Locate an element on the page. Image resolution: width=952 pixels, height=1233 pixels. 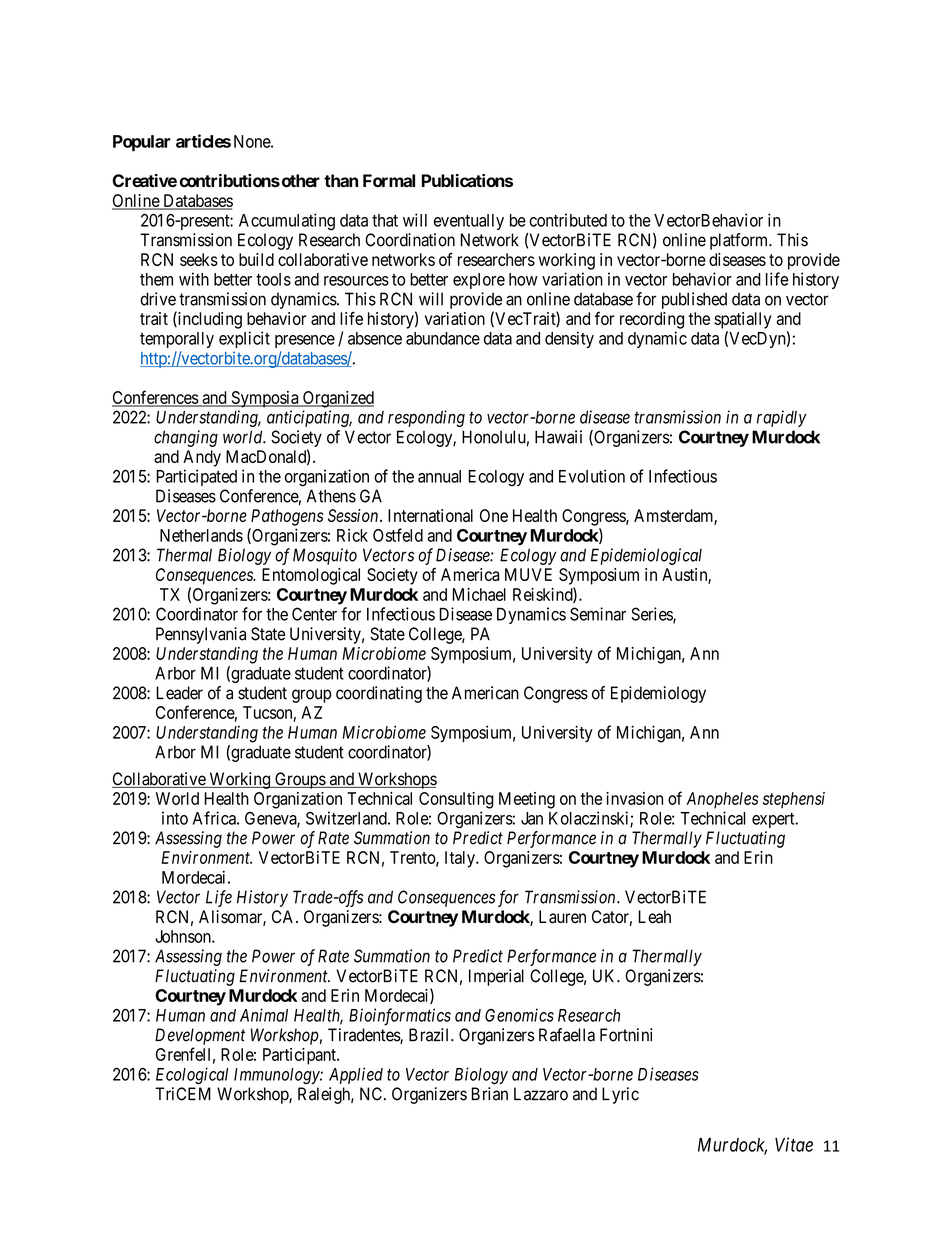
Epidemiology is located at coordinates (658, 694).
